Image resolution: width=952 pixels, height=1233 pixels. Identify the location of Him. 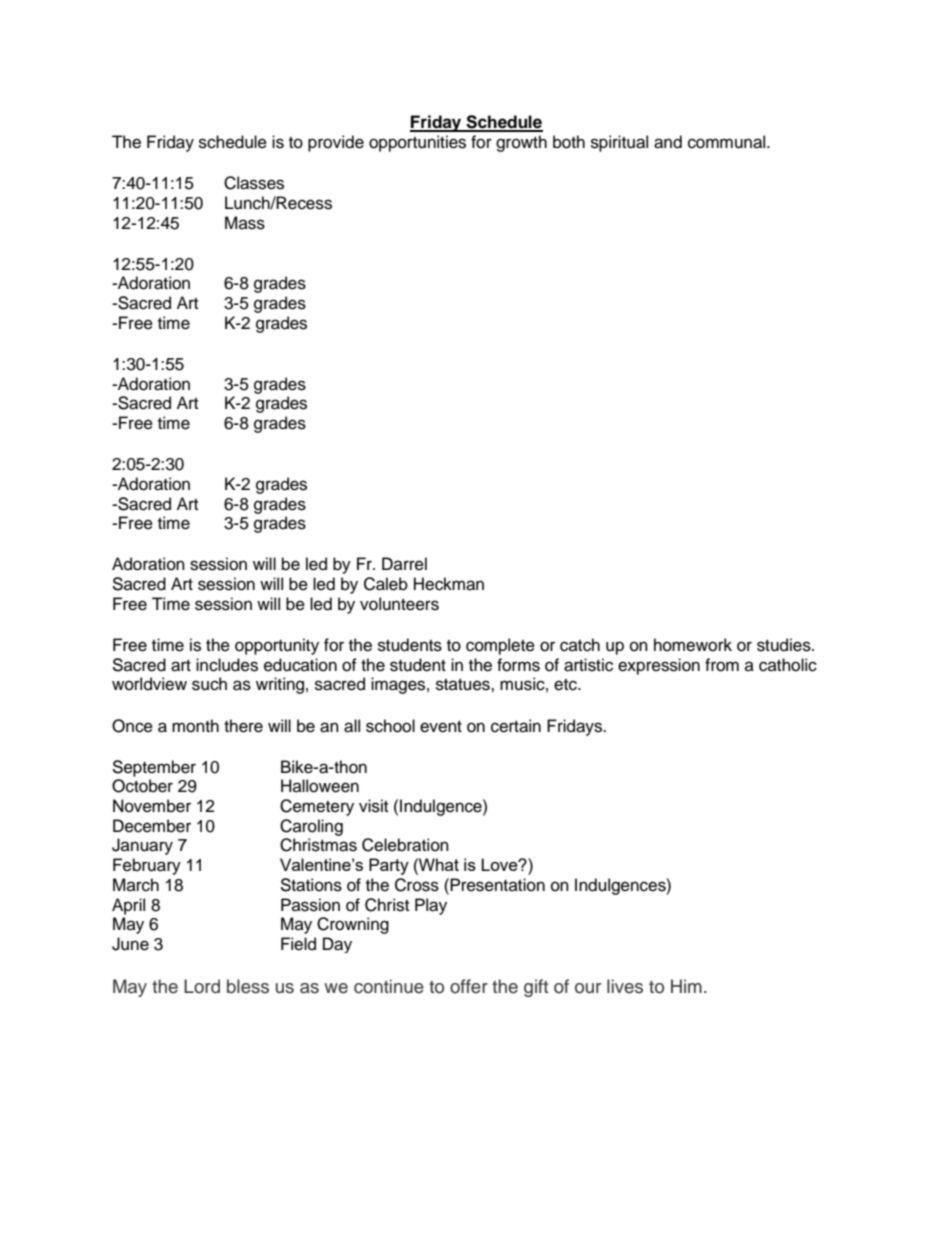
(686, 986).
